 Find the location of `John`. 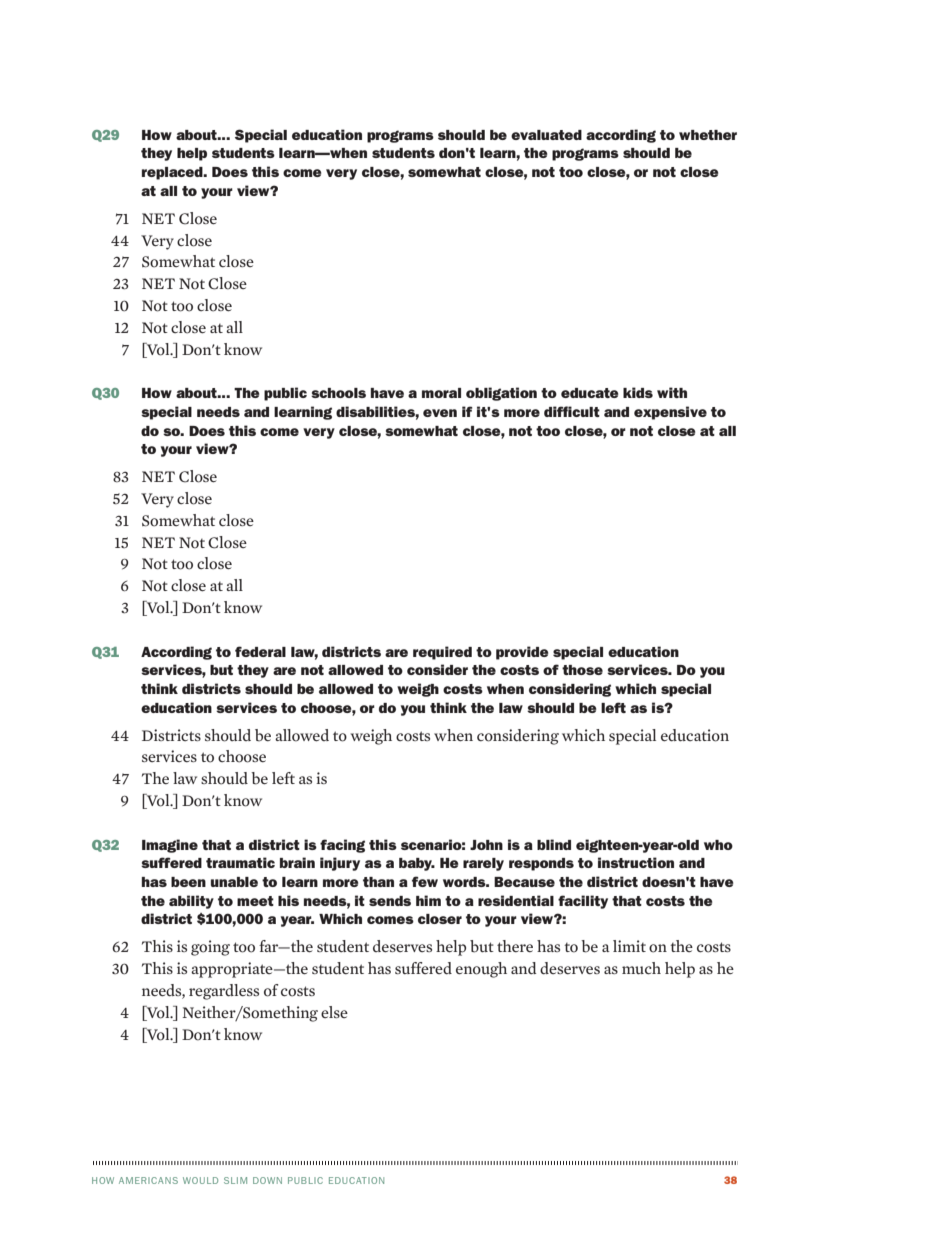

John is located at coordinates (486, 845).
